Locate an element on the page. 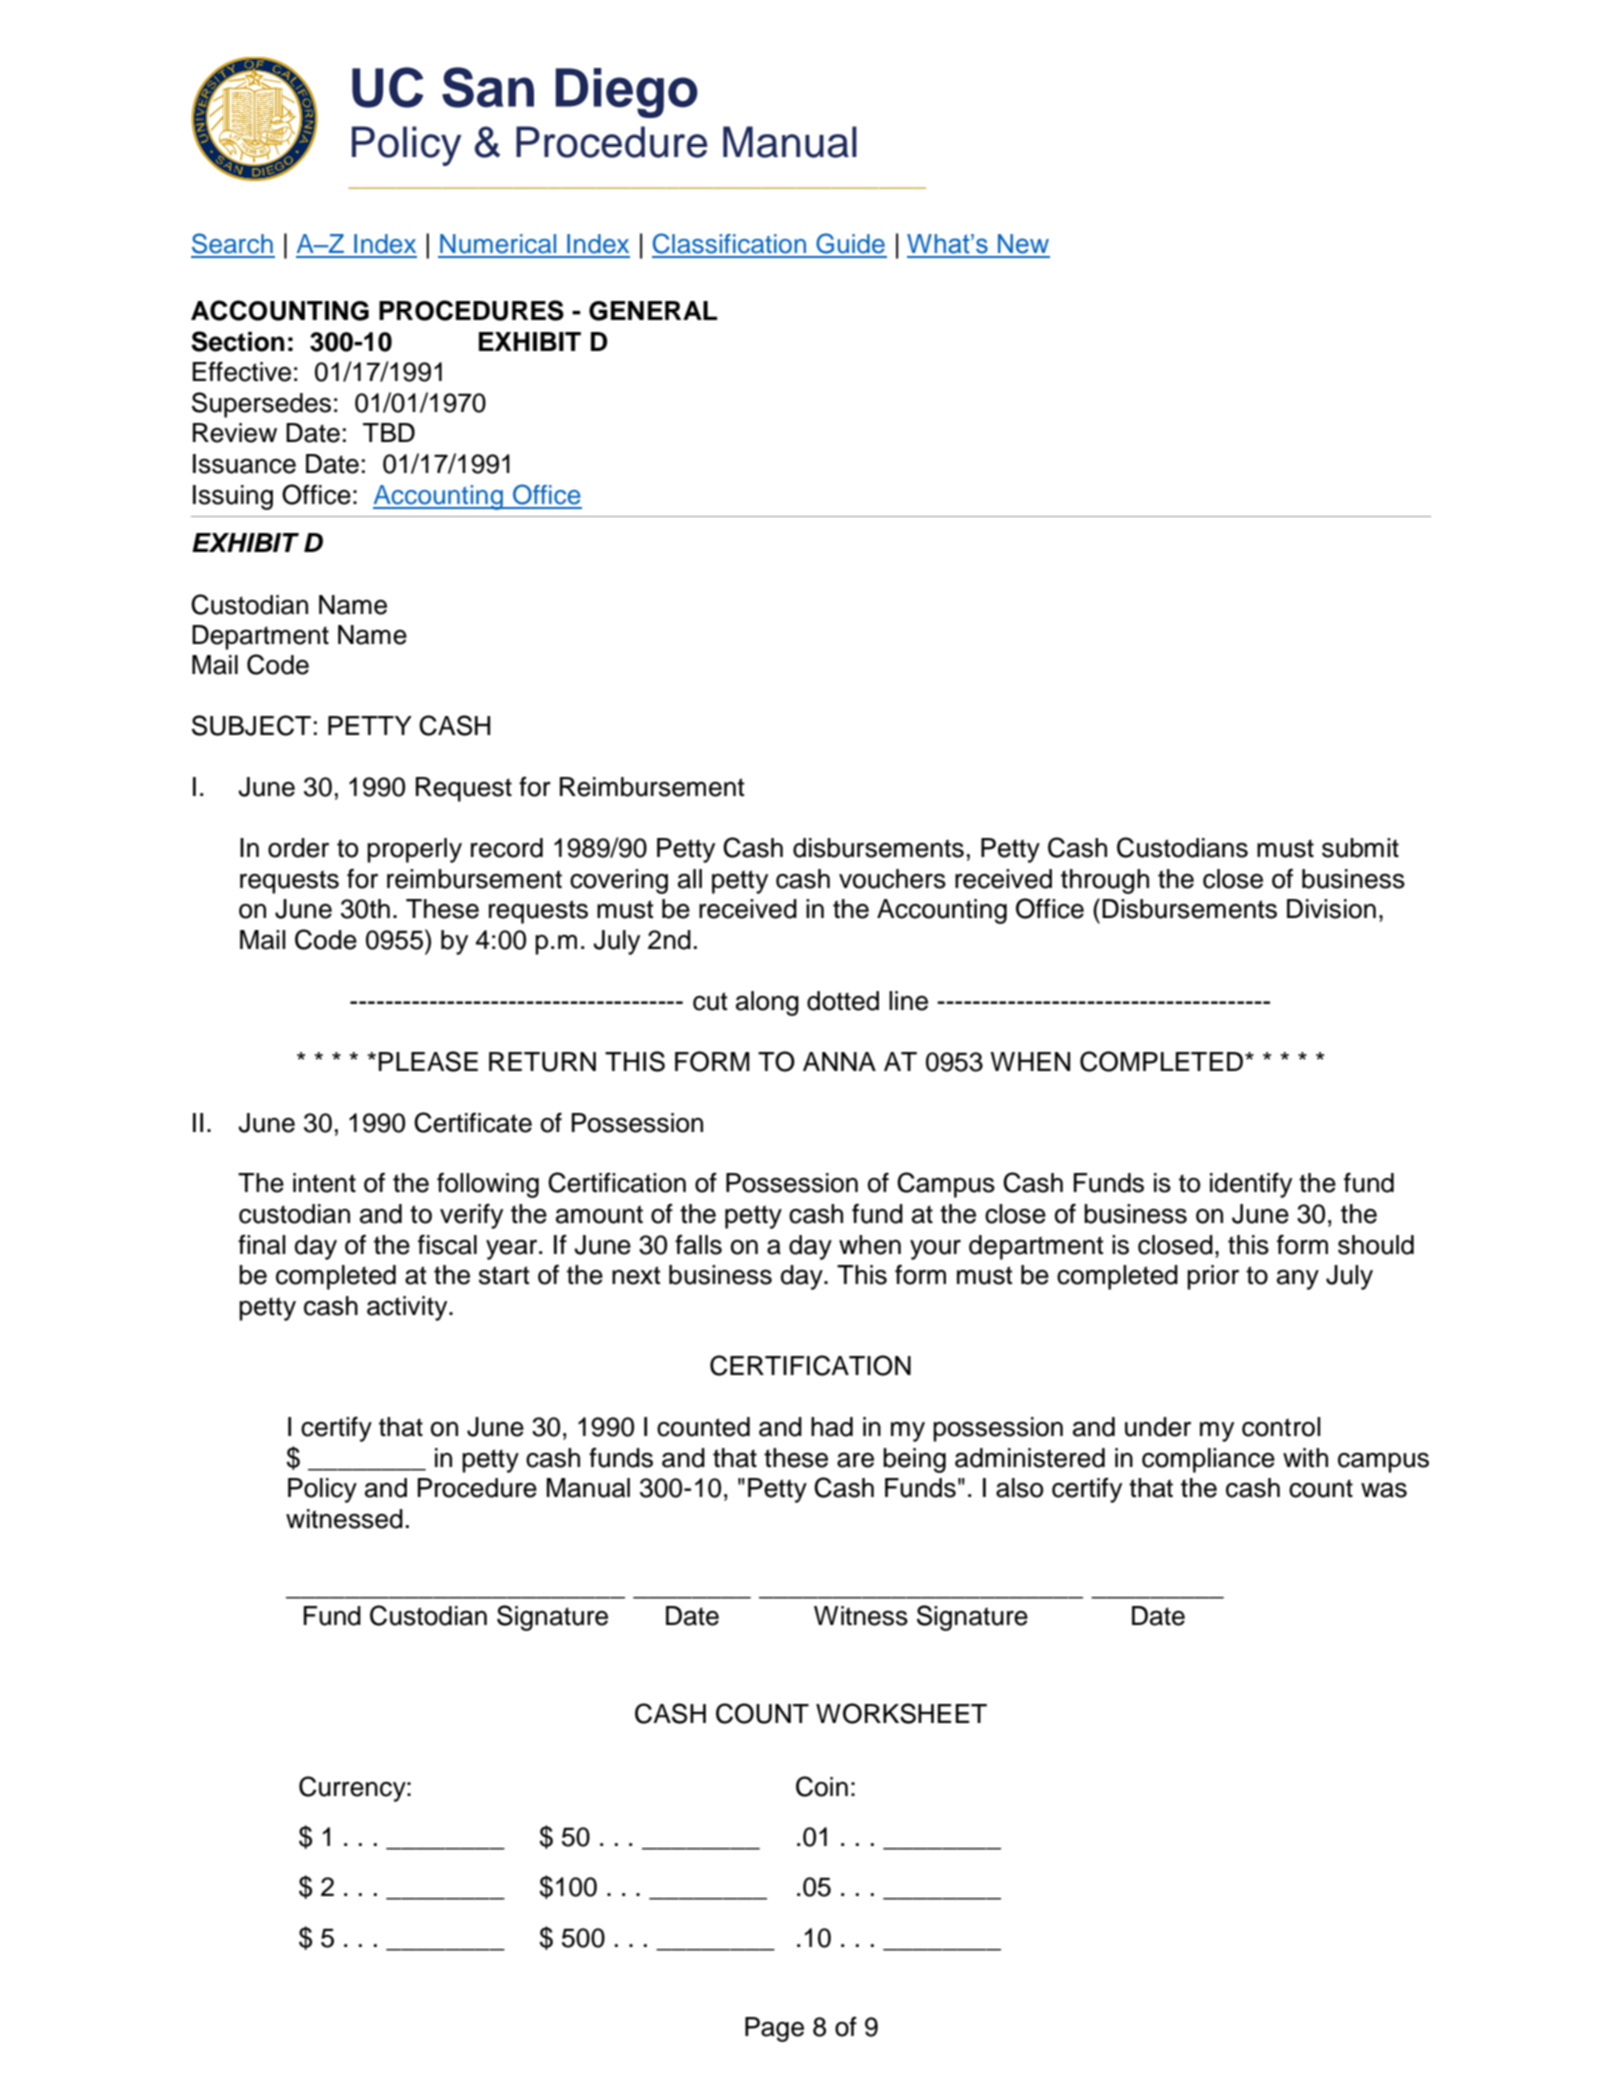 Image resolution: width=1622 pixels, height=2099 pixels. Page is located at coordinates (774, 2029).
